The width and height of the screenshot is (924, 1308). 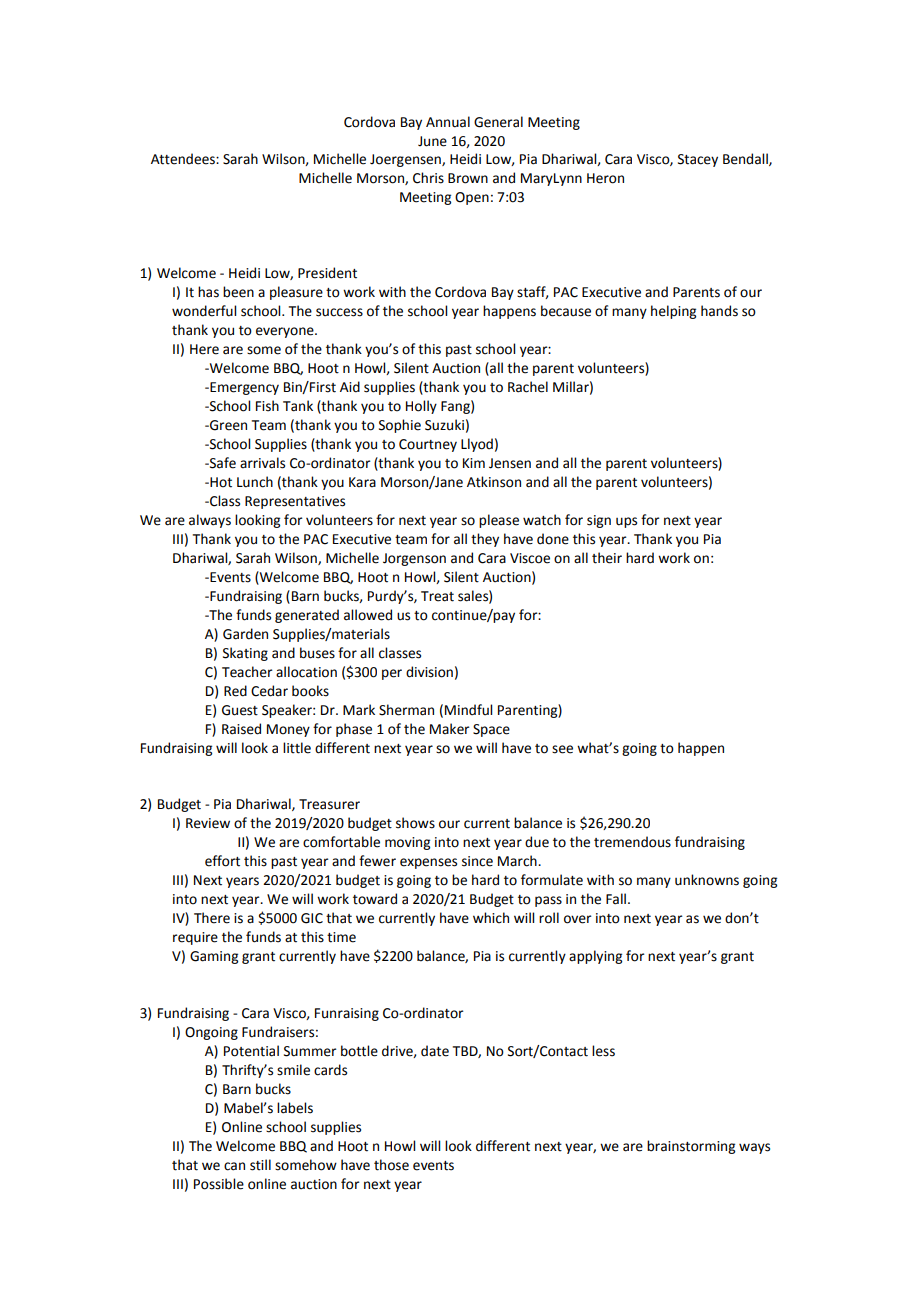 I want to click on Fall, so click(x=616, y=899).
